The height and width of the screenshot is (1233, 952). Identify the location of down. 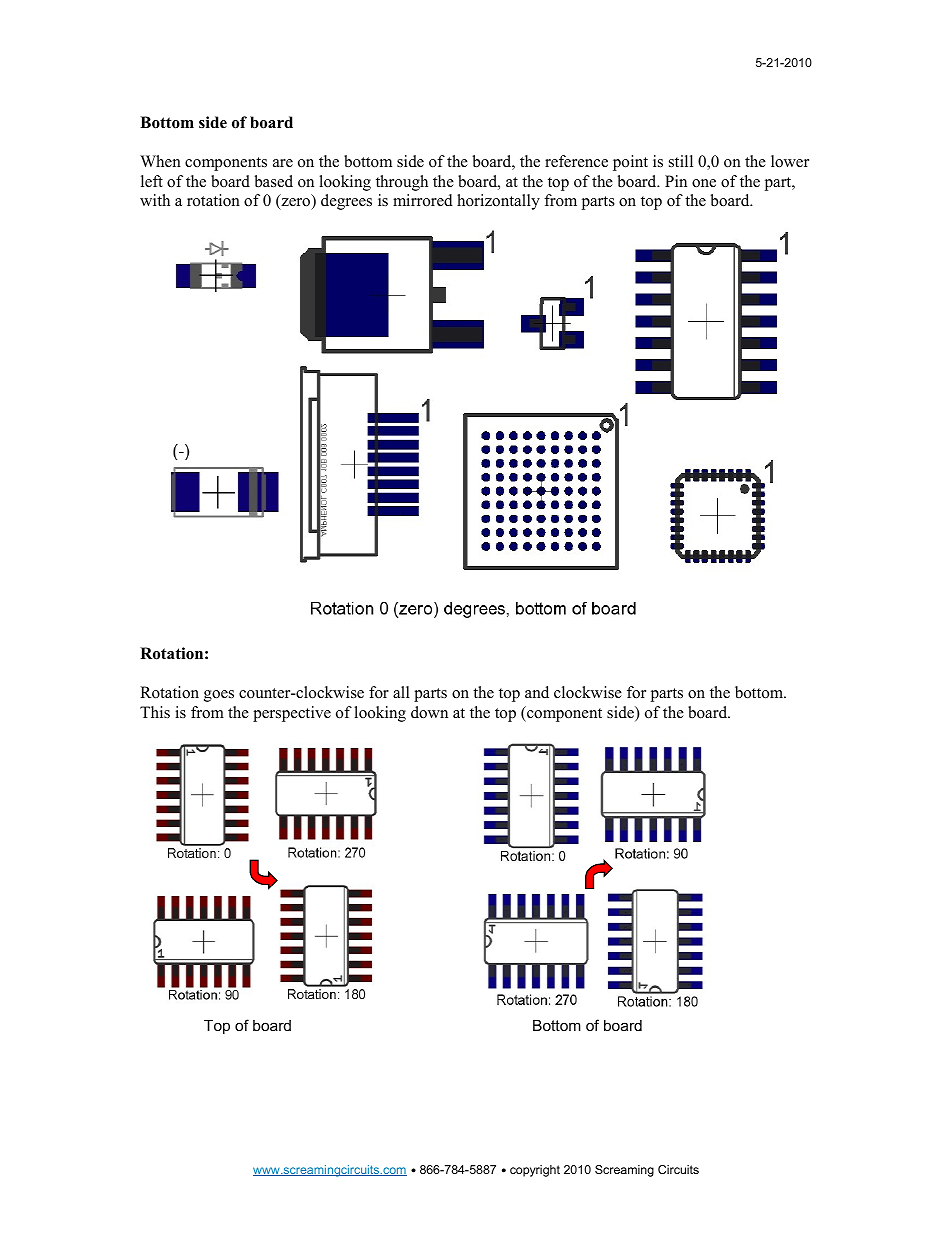
(429, 712).
